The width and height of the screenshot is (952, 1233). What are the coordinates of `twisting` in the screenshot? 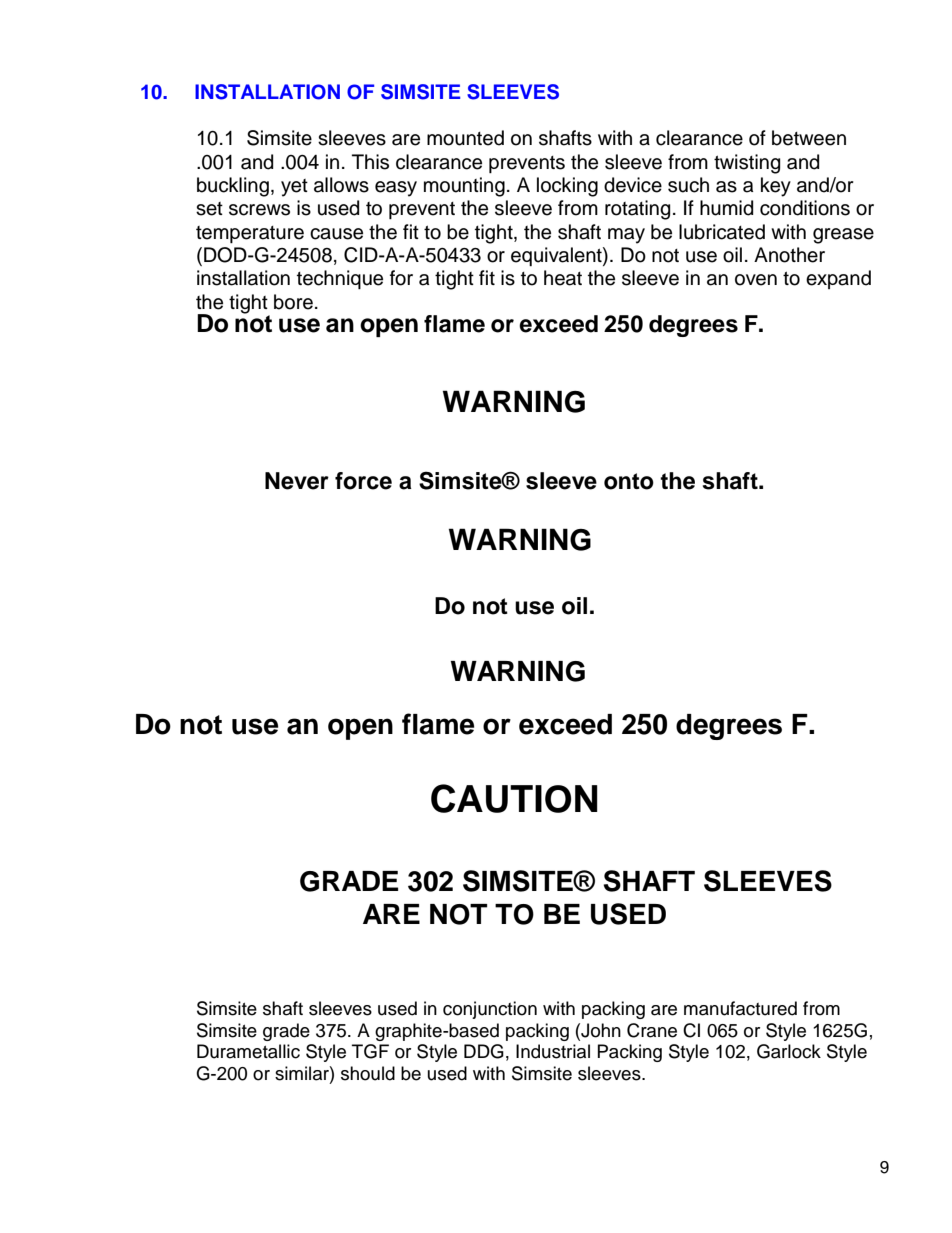 It's located at (747, 164).
